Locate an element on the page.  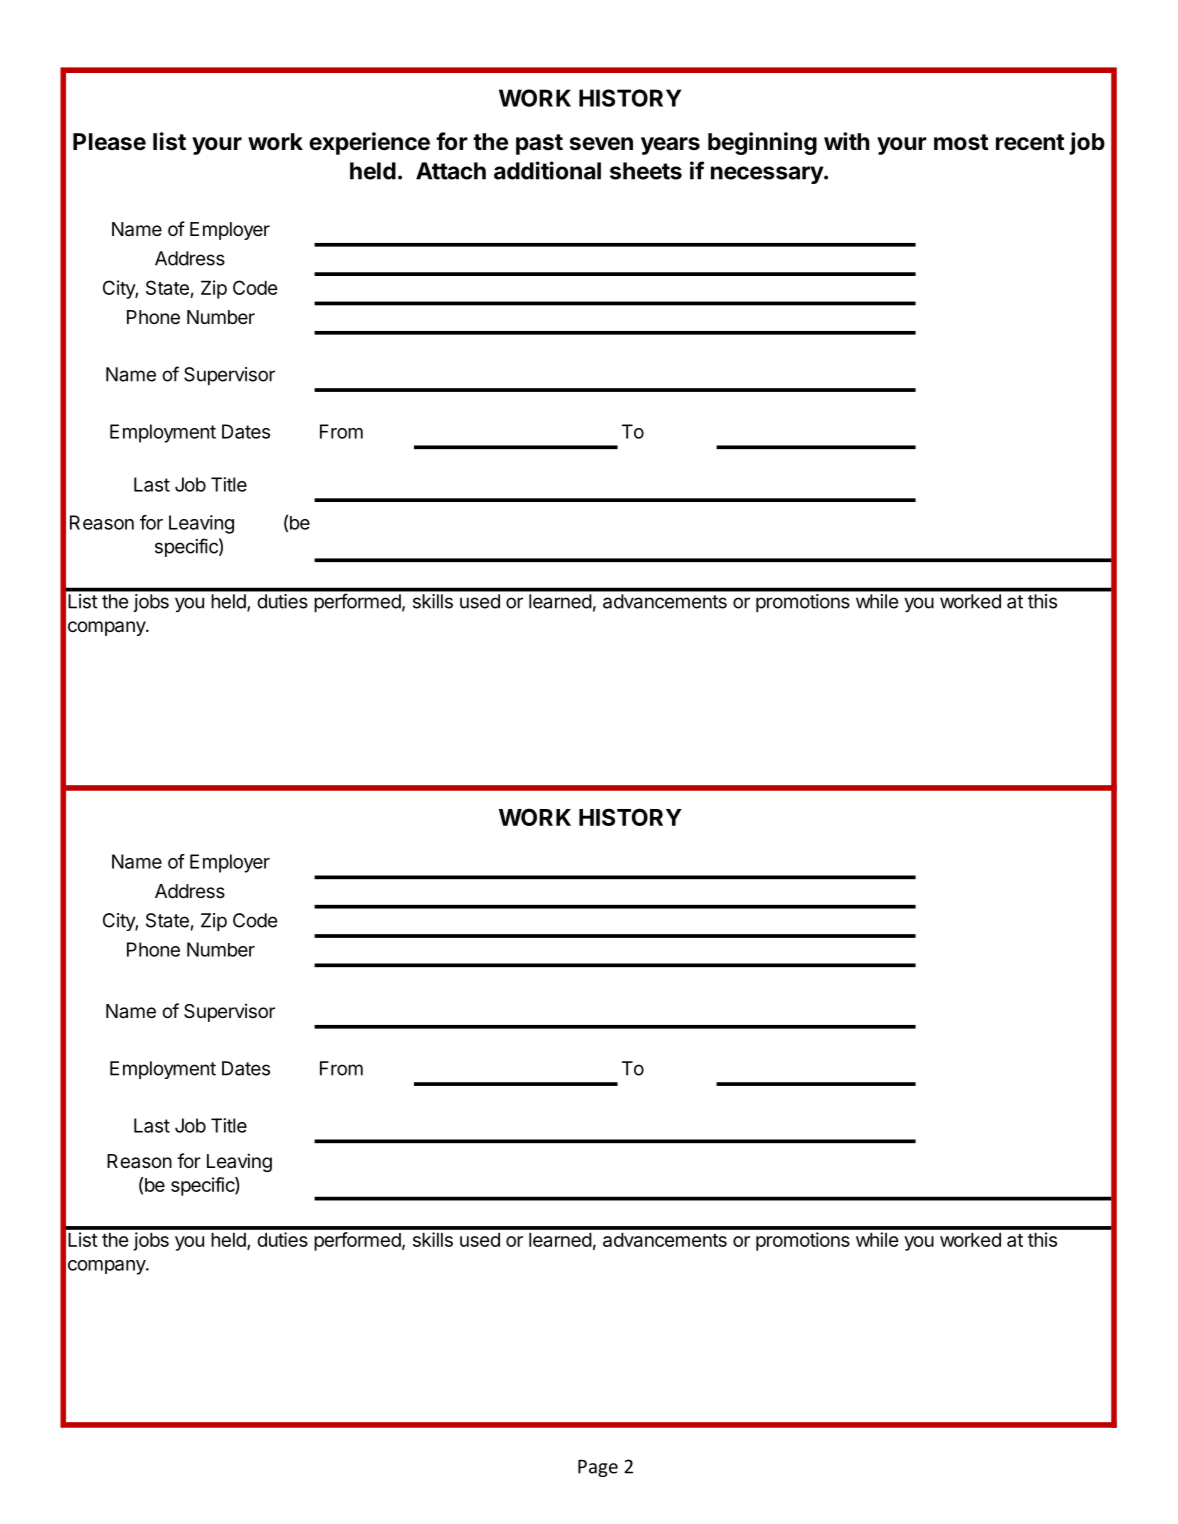
Page is located at coordinates (598, 1468).
